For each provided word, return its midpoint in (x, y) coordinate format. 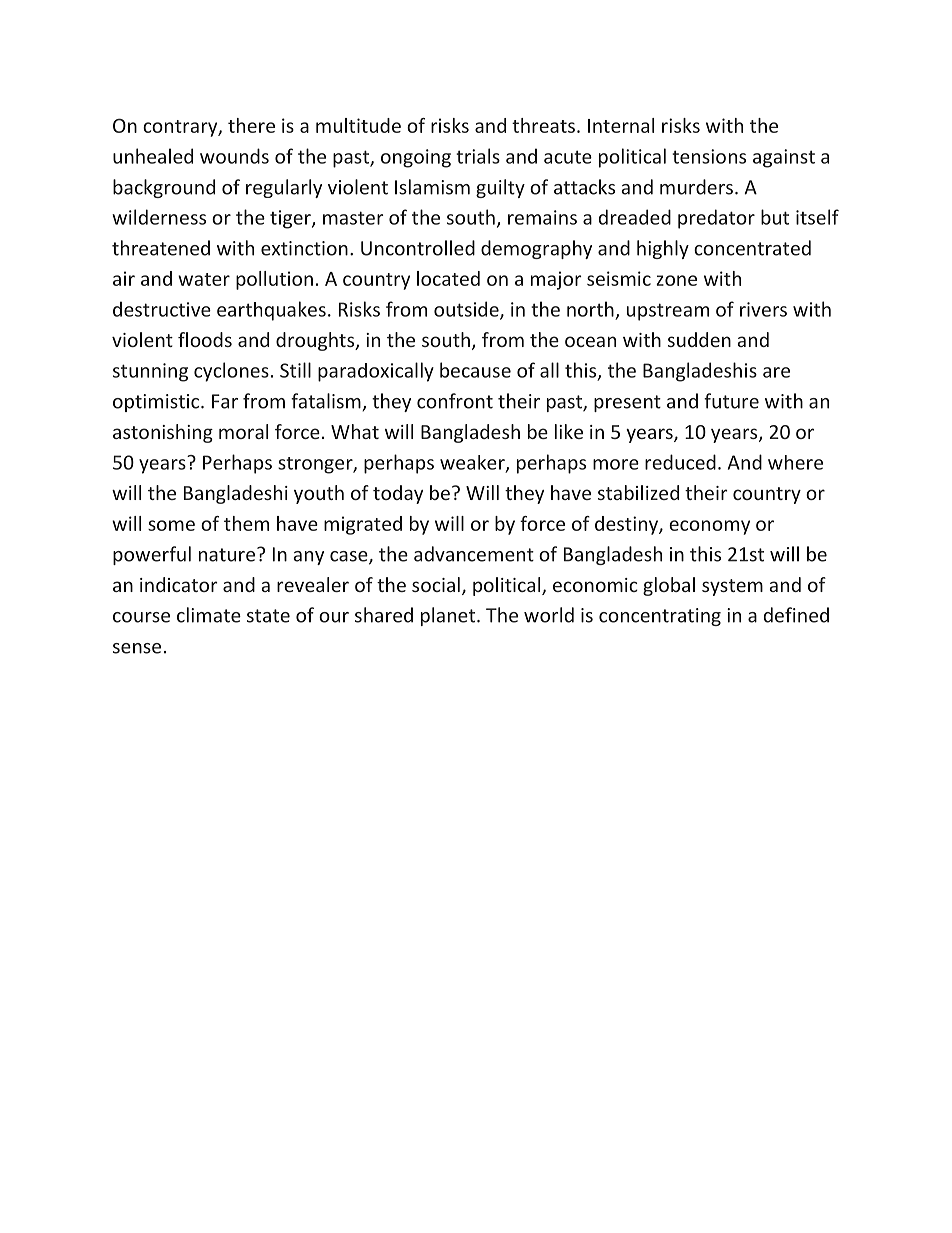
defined (796, 615)
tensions (709, 156)
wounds (234, 156)
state (268, 616)
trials (478, 156)
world (549, 615)
